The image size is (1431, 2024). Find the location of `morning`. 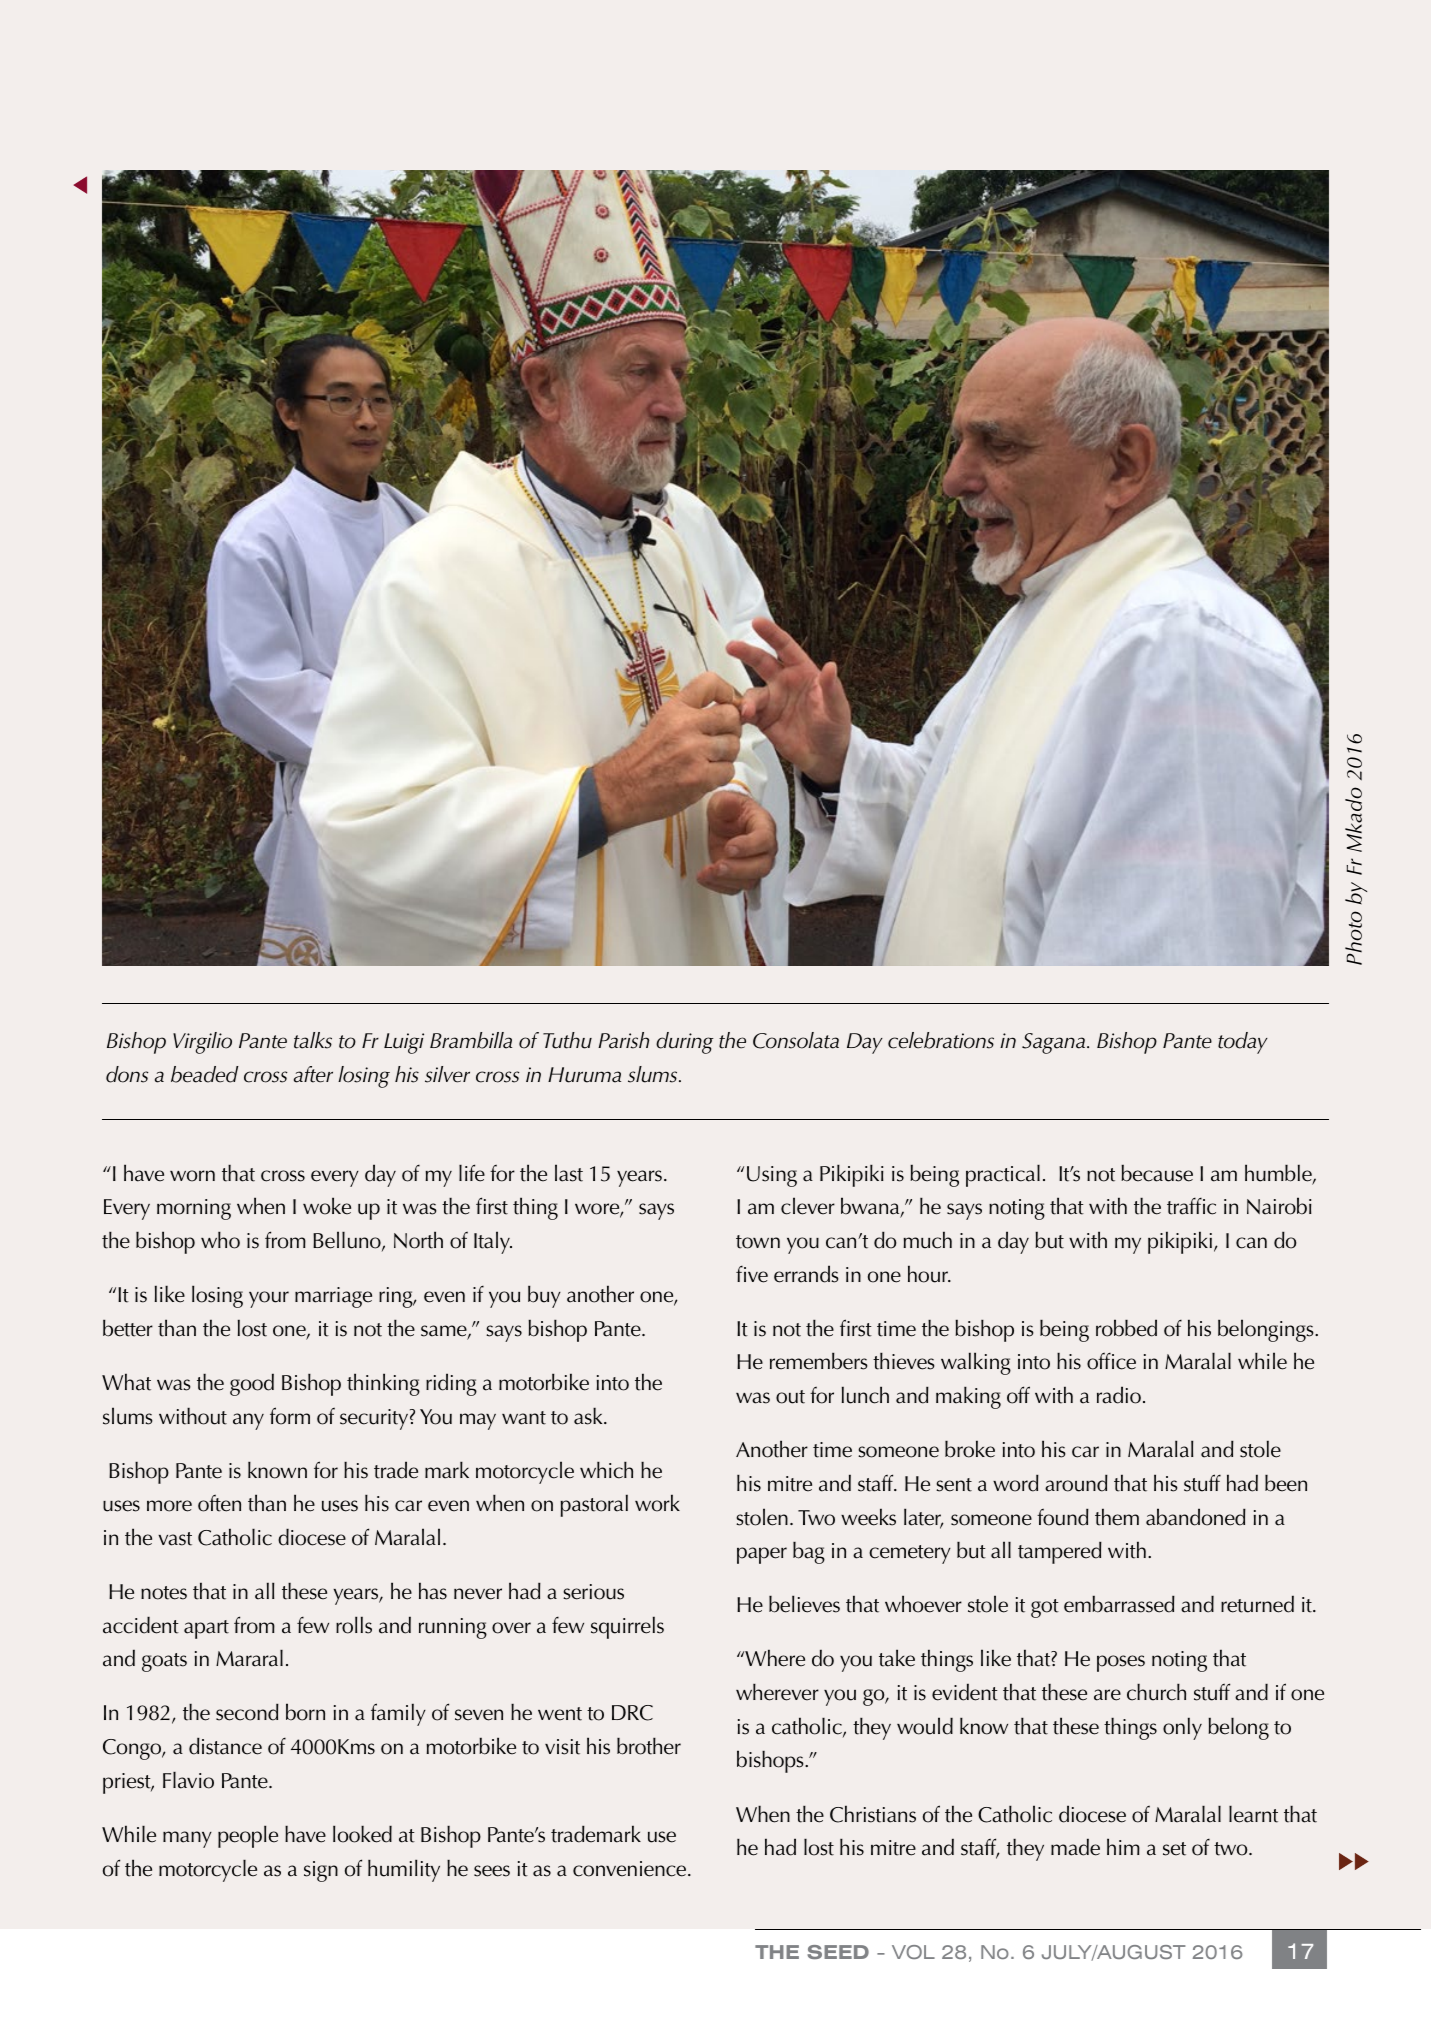

morning is located at coordinates (194, 1209).
